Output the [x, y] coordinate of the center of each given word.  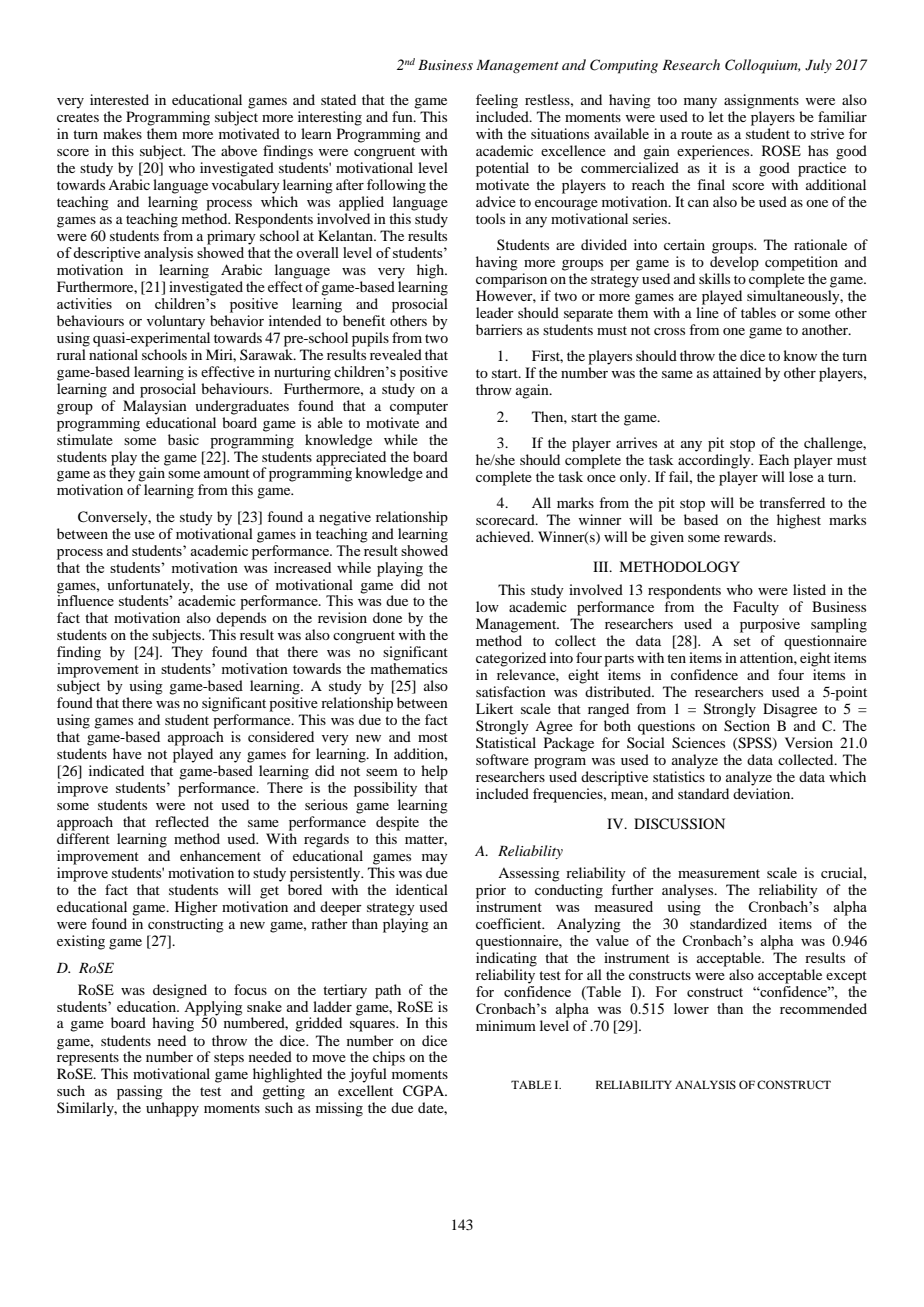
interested [119, 99]
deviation [763, 793]
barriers [499, 329]
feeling [497, 101]
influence [85, 599]
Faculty [756, 608]
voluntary [176, 322]
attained [737, 372]
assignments [761, 101]
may [435, 859]
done [387, 617]
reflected [182, 821]
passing [140, 1092]
